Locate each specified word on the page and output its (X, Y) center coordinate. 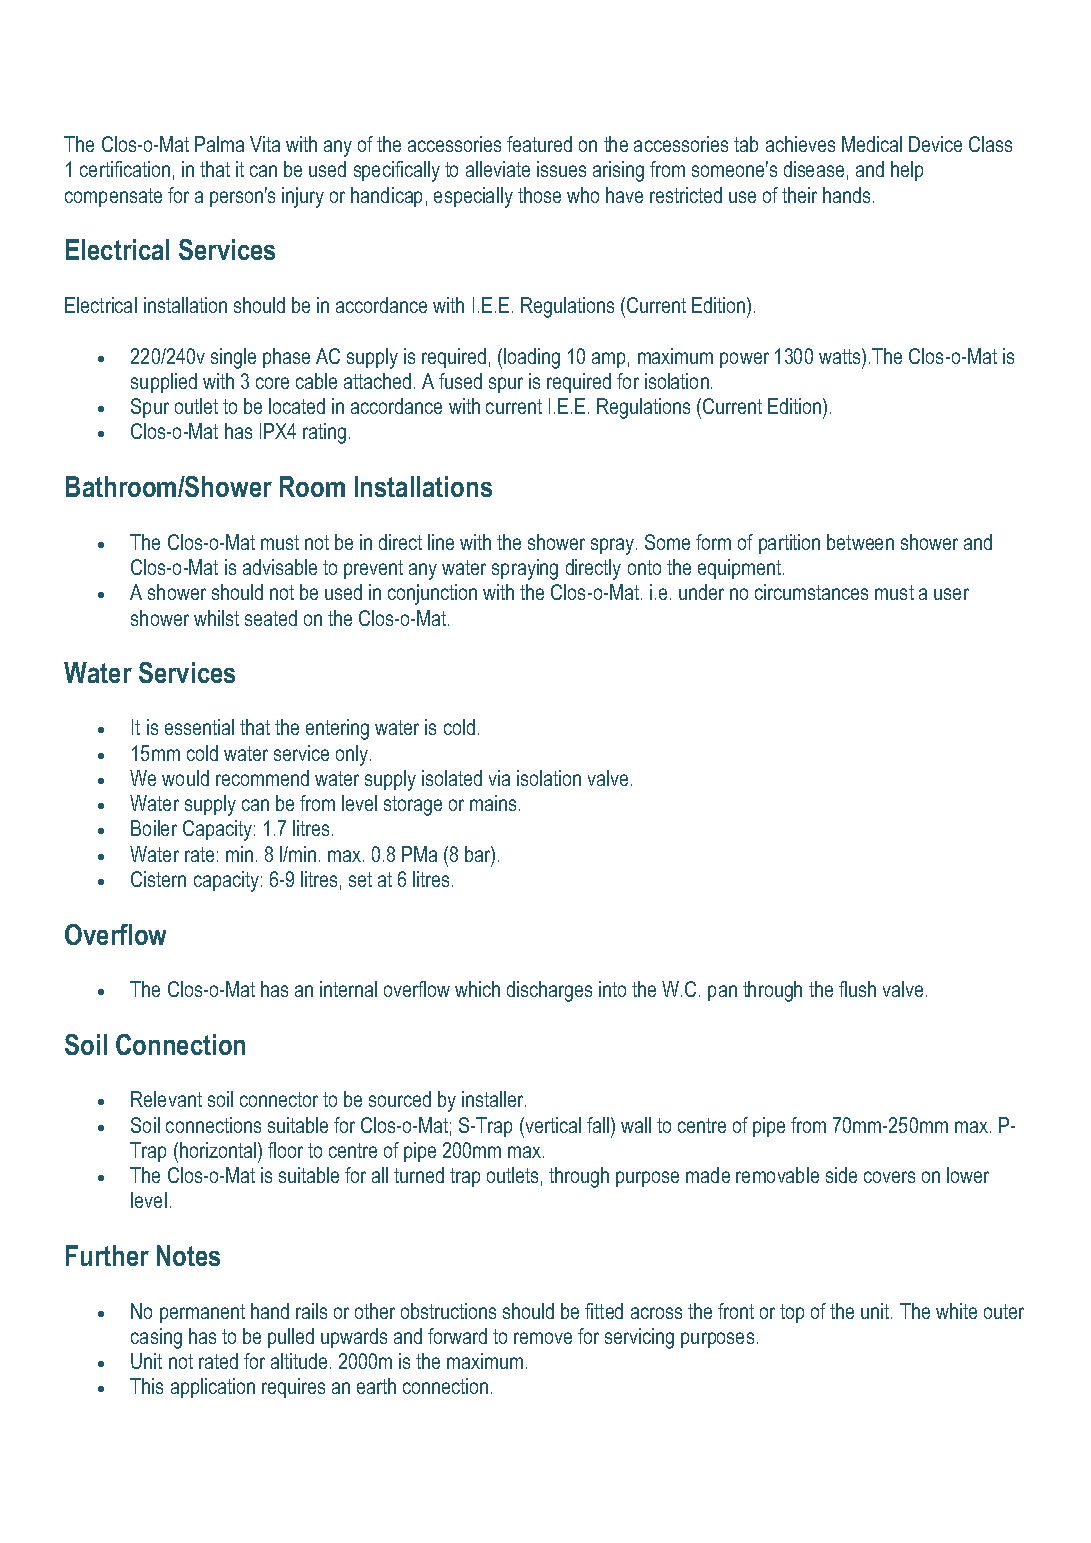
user (951, 594)
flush (857, 989)
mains (493, 803)
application (213, 1388)
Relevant (166, 1099)
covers (889, 1177)
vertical (552, 1125)
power (744, 360)
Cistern (158, 879)
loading (532, 358)
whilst (216, 618)
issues (561, 169)
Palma (219, 144)
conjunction (432, 594)
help (907, 171)
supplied (164, 383)
